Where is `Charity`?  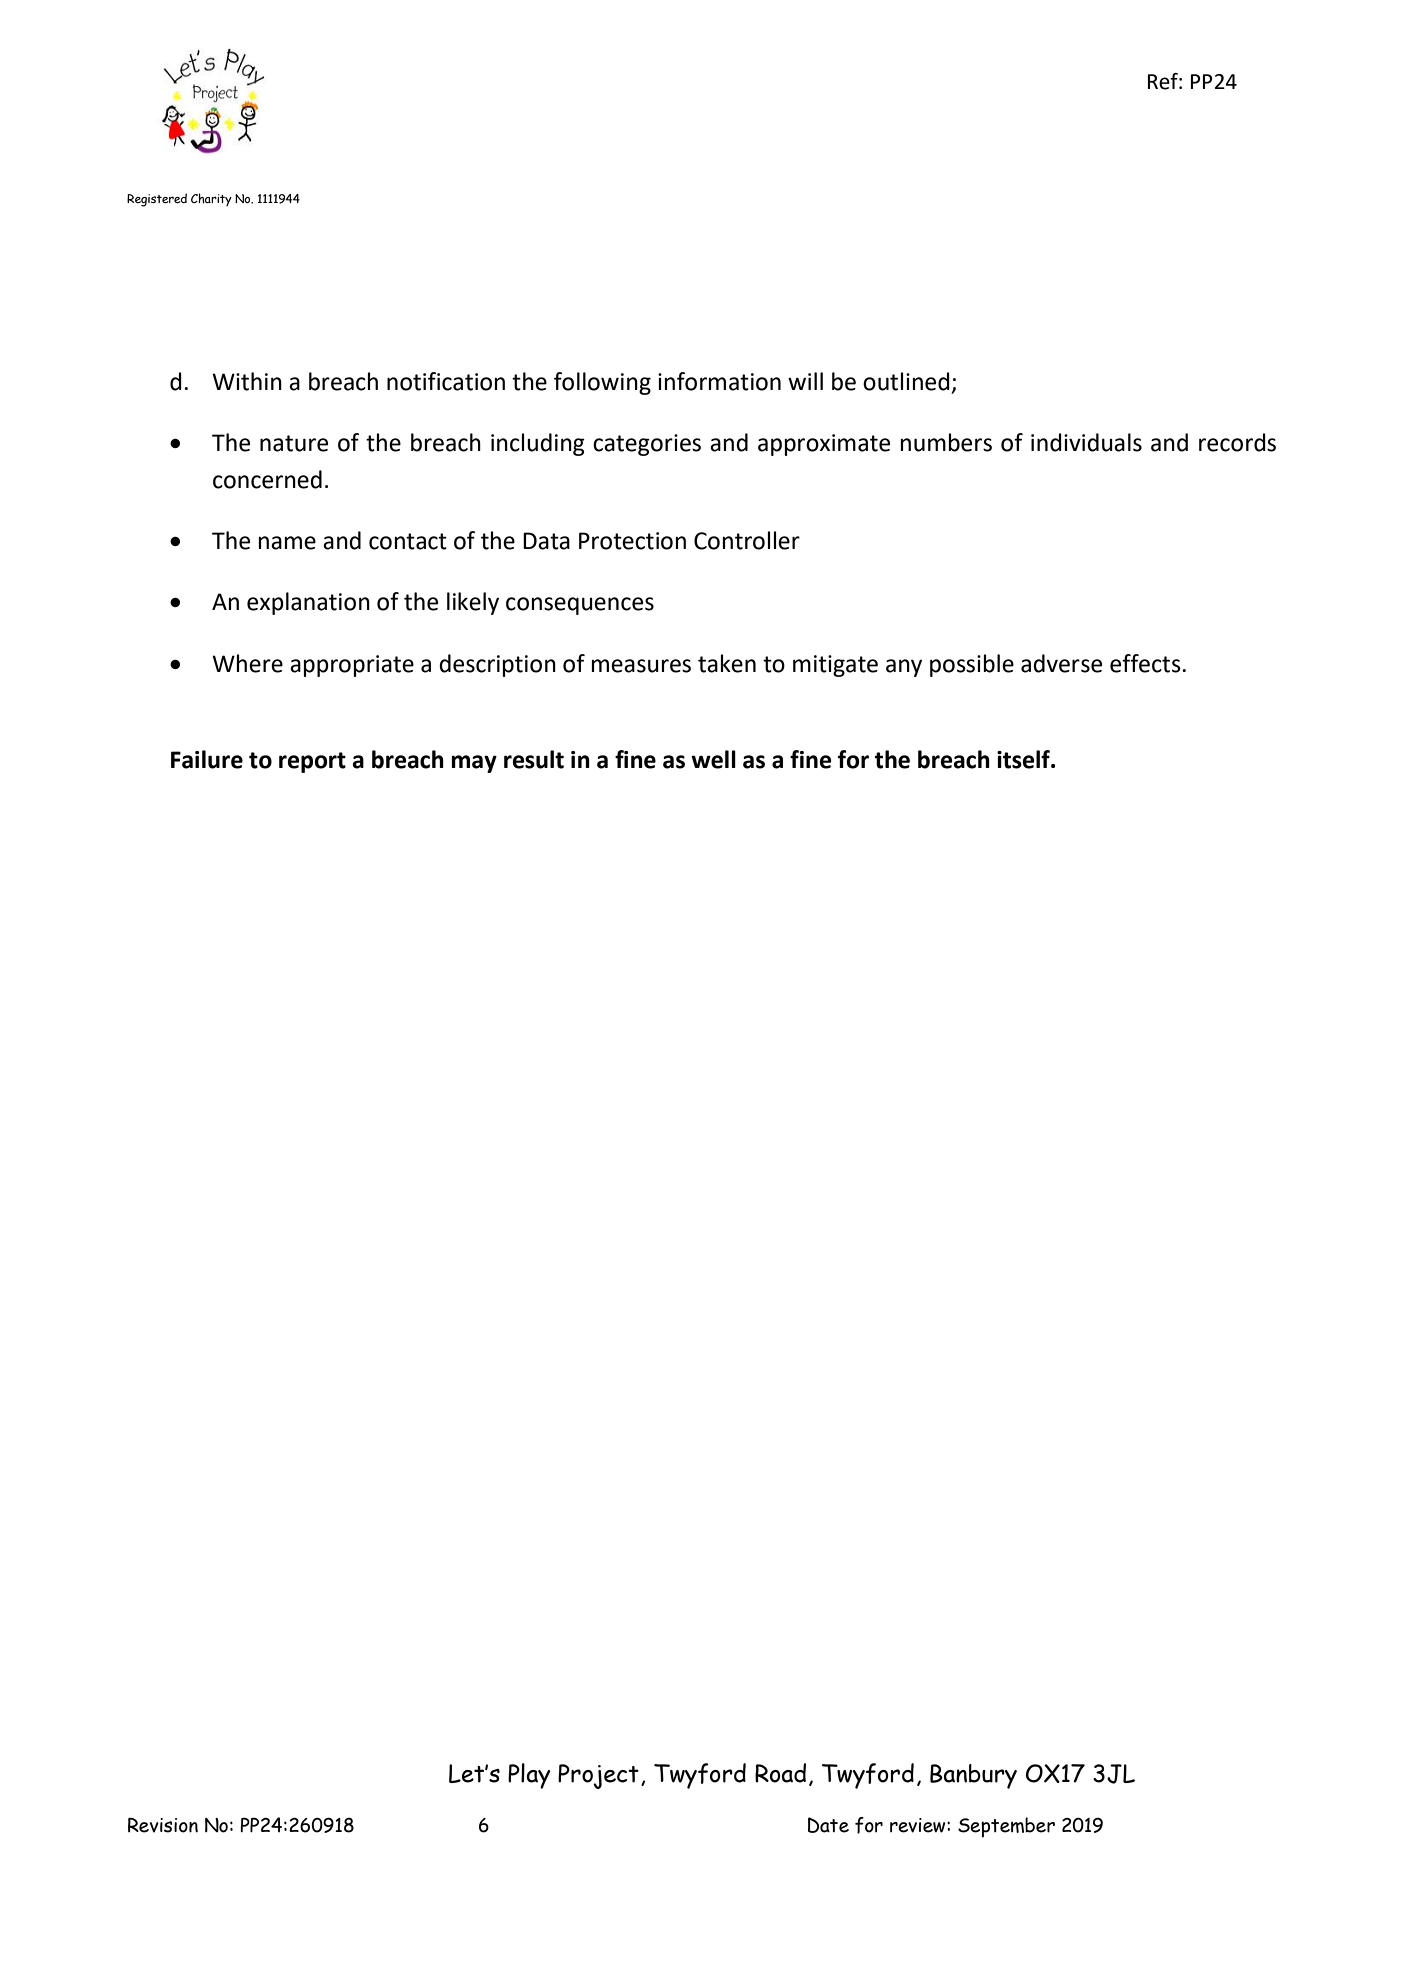
Charity is located at coordinates (211, 199).
